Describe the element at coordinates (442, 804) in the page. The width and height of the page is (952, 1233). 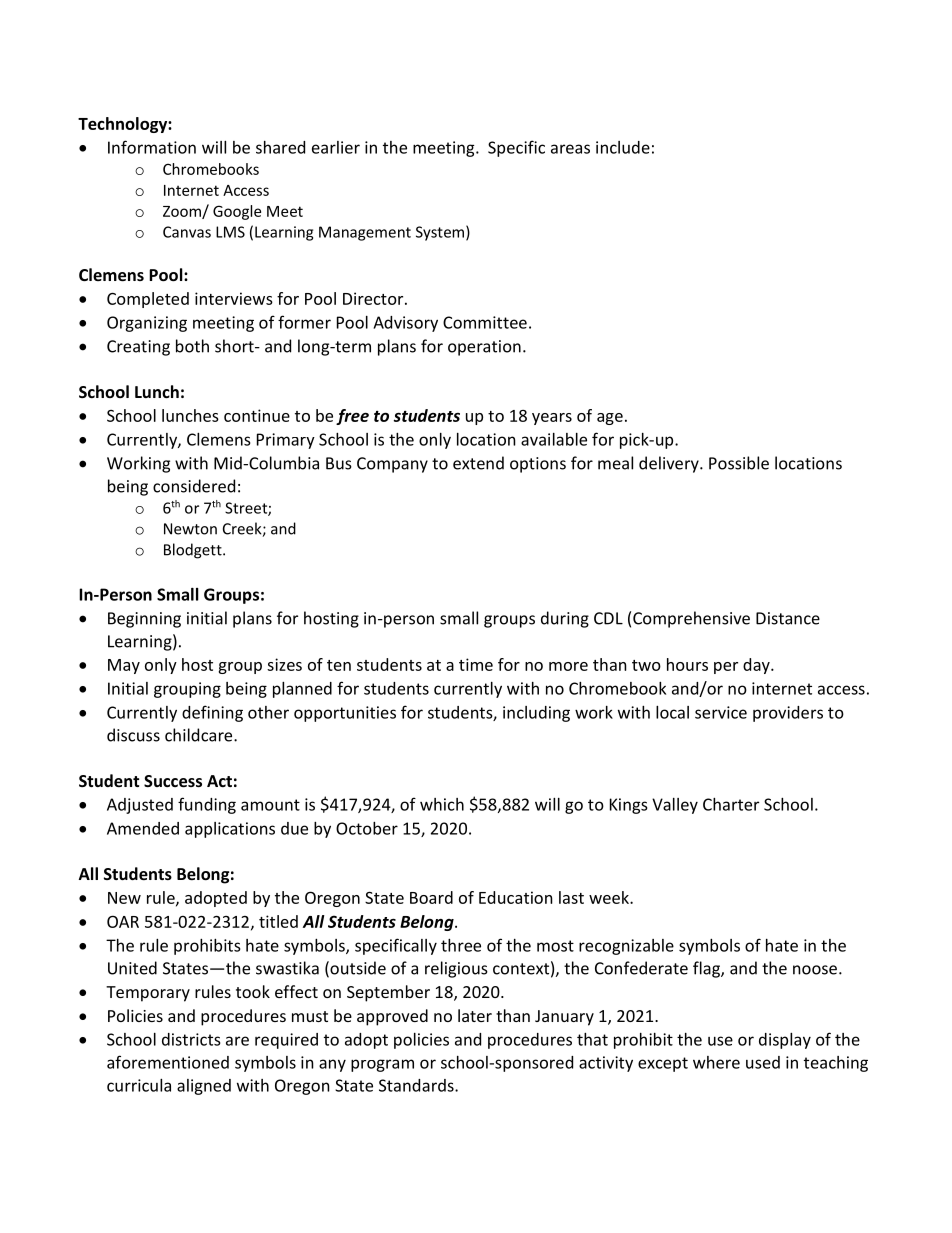
I see `which` at that location.
